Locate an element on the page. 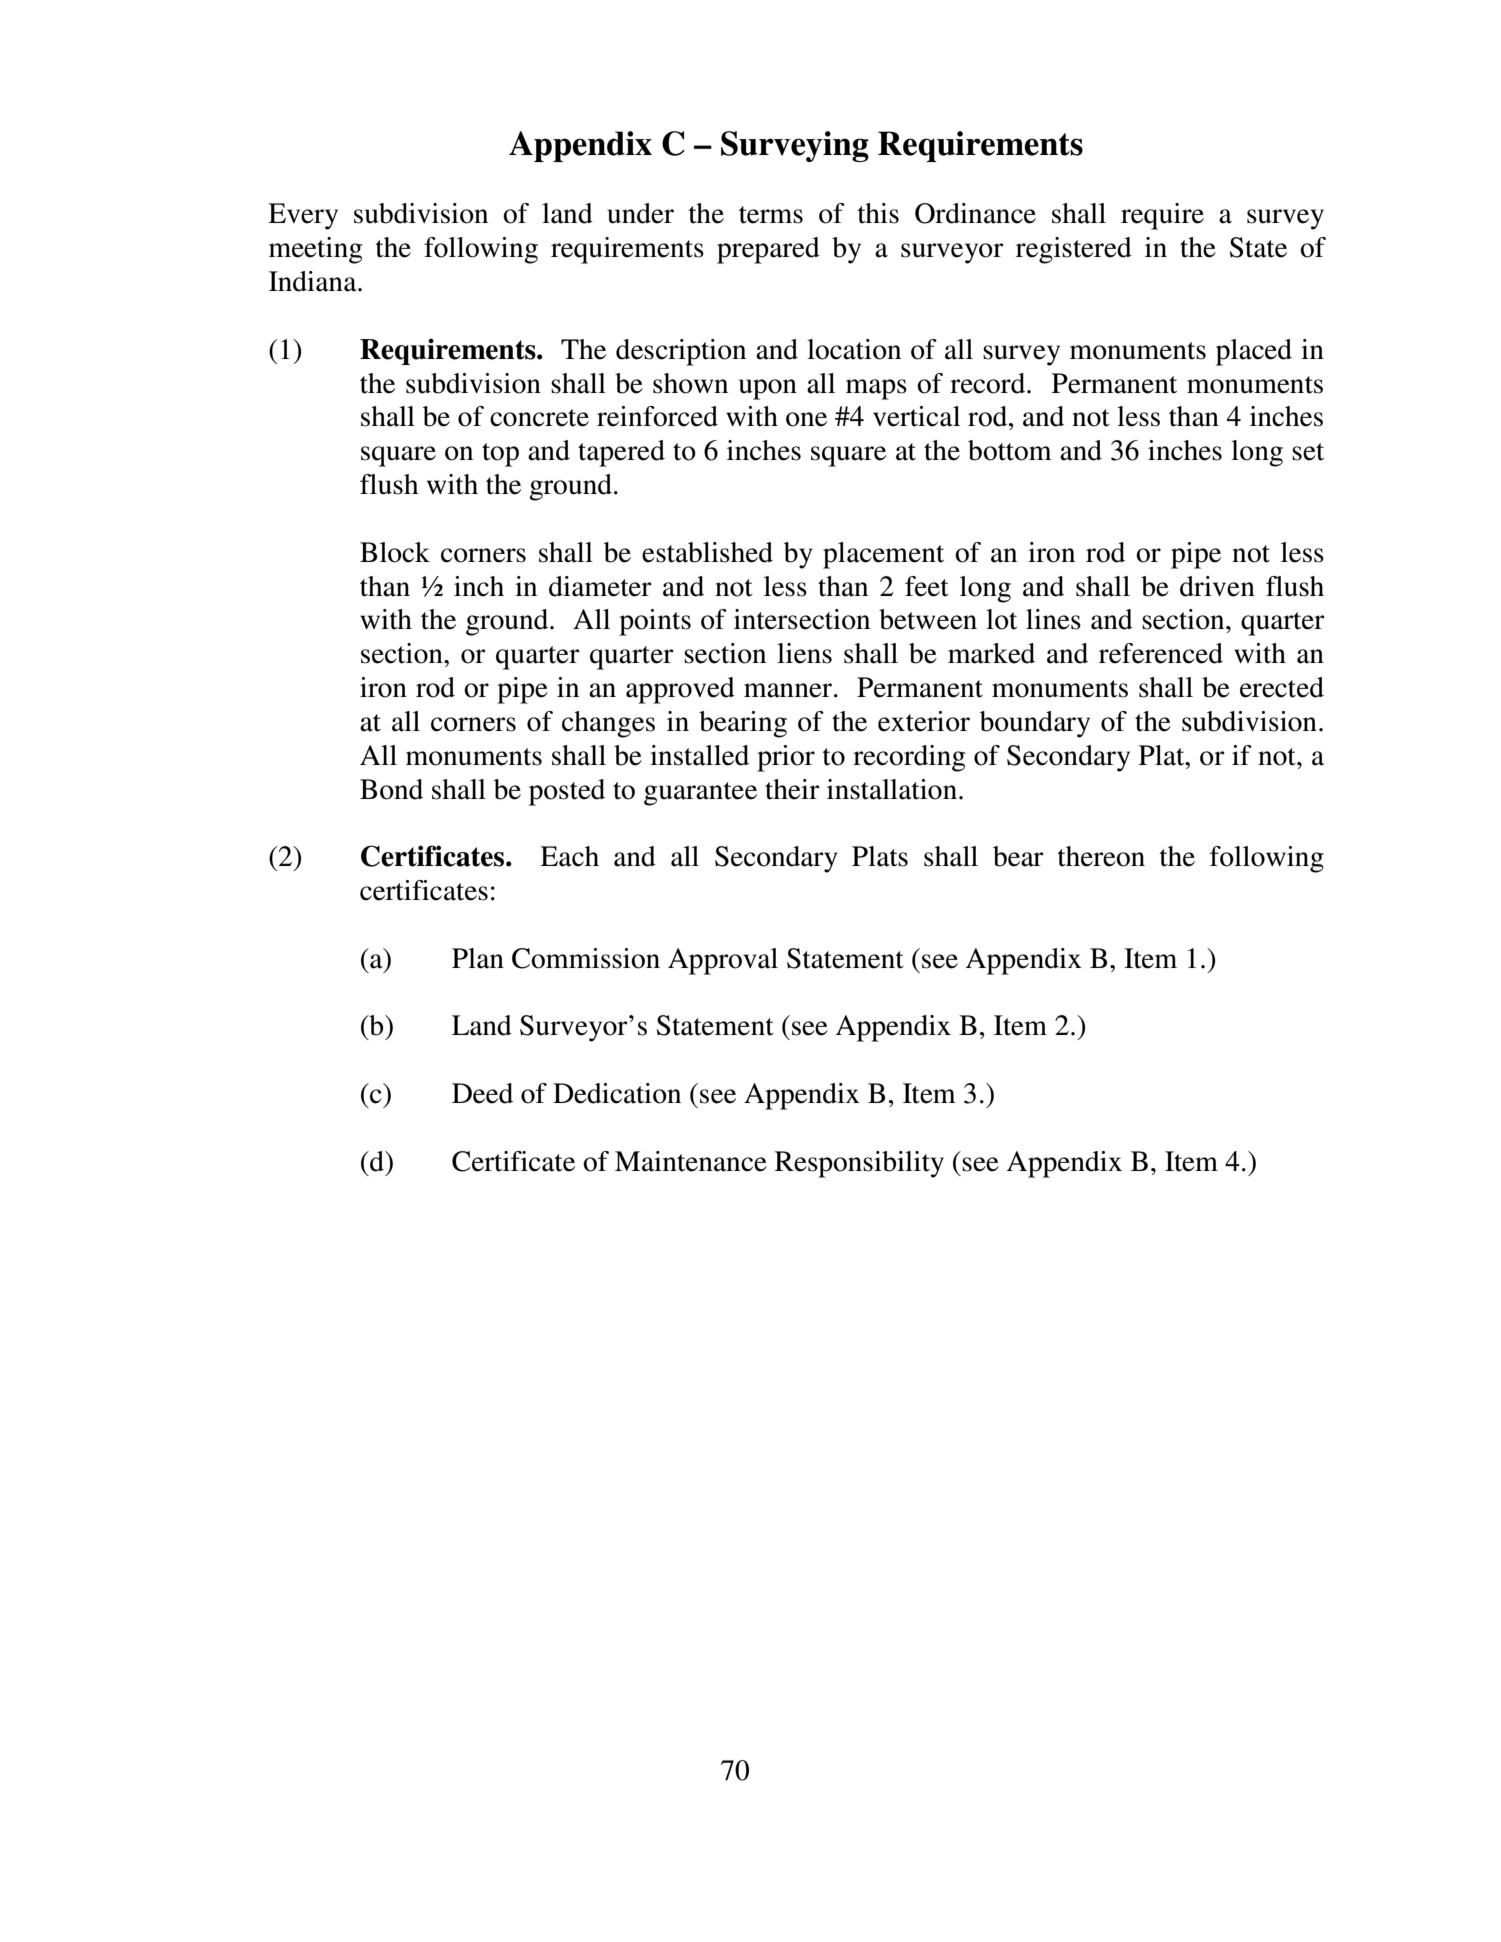 Image resolution: width=1501 pixels, height=1942 pixels. Deed is located at coordinates (482, 1093).
